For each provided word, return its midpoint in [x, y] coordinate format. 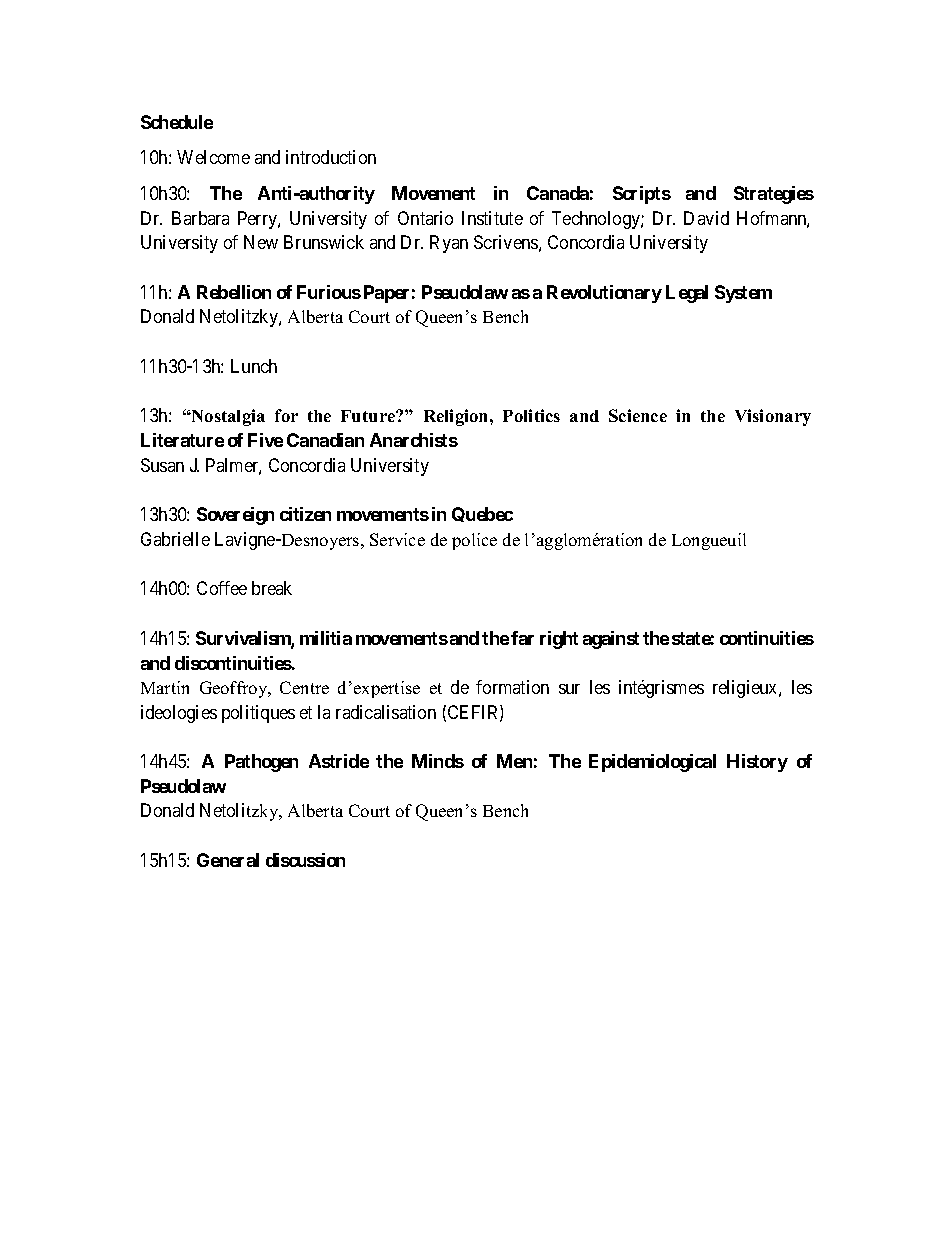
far [522, 638]
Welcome [213, 157]
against [611, 640]
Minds [438, 761]
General [228, 860]
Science [638, 415]
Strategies [774, 195]
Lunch [254, 366]
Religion [457, 417]
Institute [492, 218]
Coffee [222, 588]
